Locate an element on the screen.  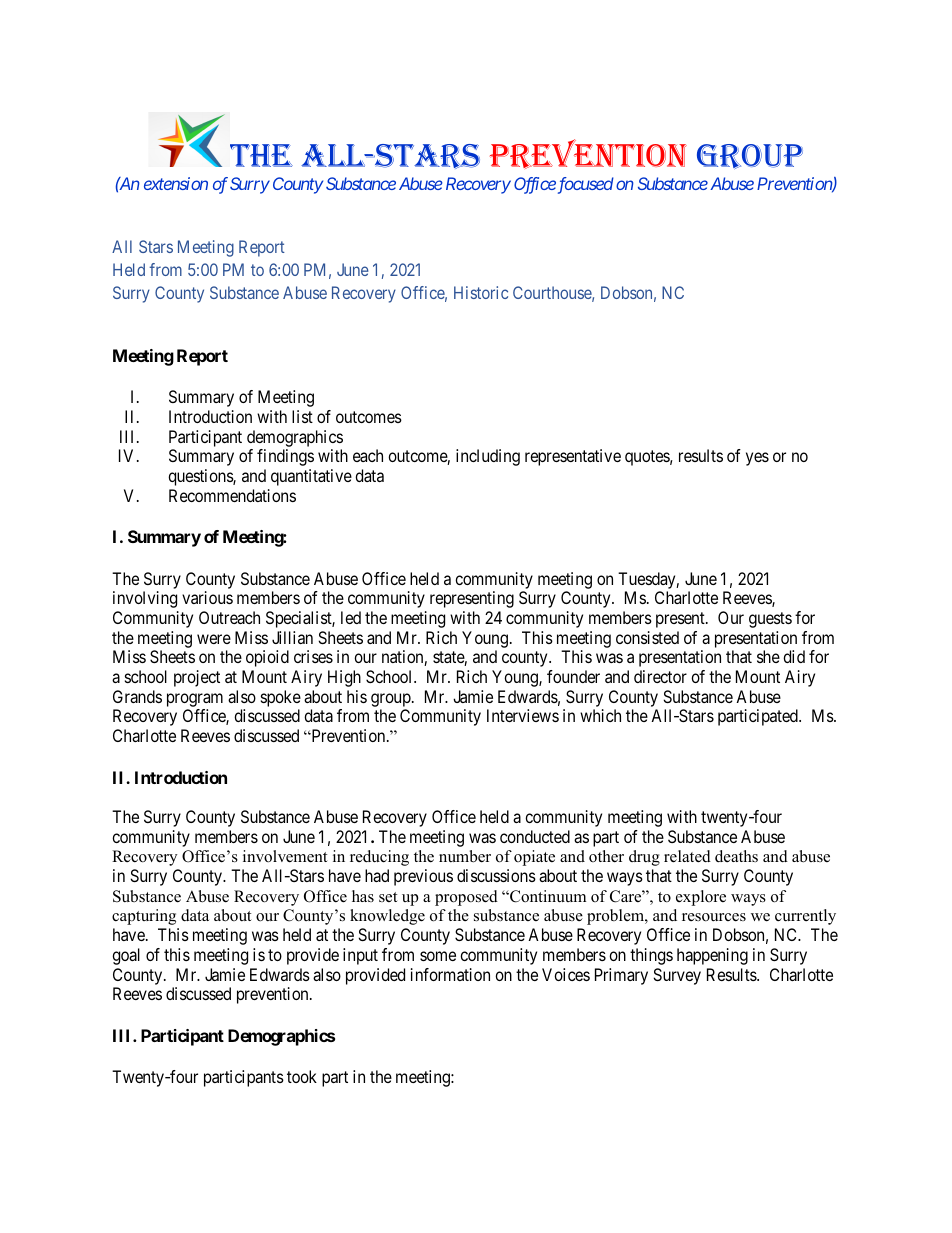
yes is located at coordinates (757, 459).
